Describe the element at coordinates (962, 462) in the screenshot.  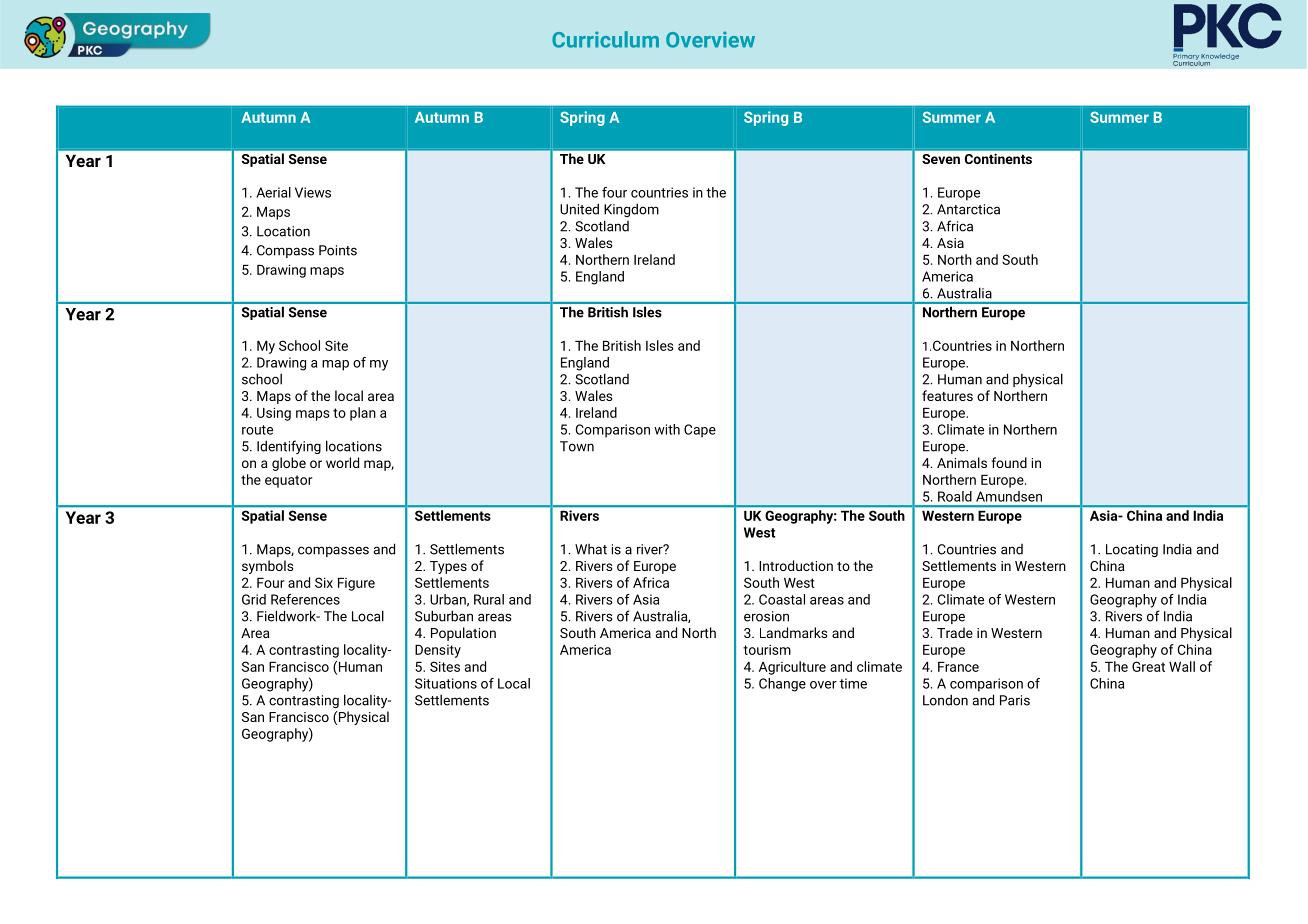
I see `Animals` at that location.
